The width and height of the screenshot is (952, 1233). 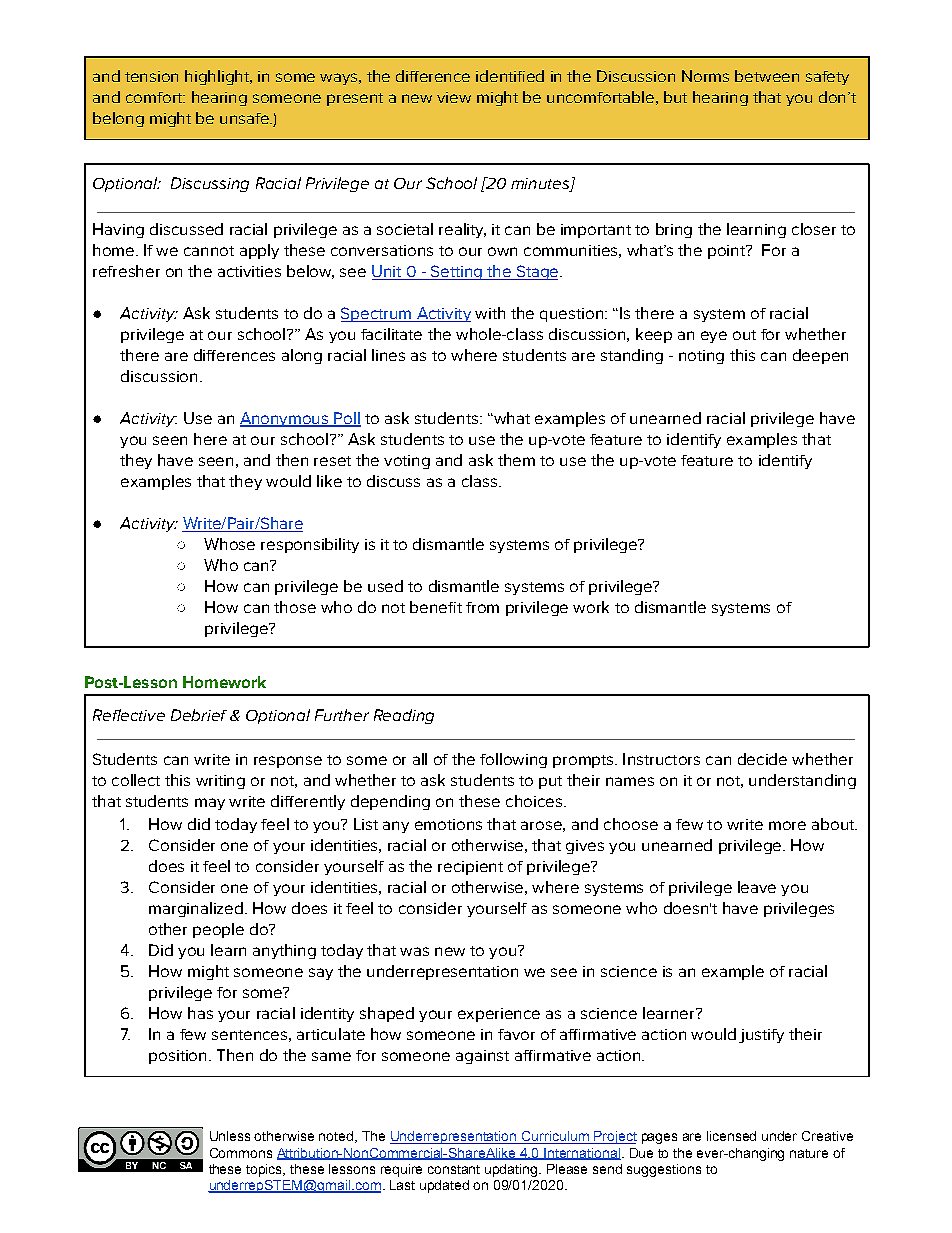 What do you see at coordinates (249, 271) in the screenshot?
I see `activities` at bounding box center [249, 271].
